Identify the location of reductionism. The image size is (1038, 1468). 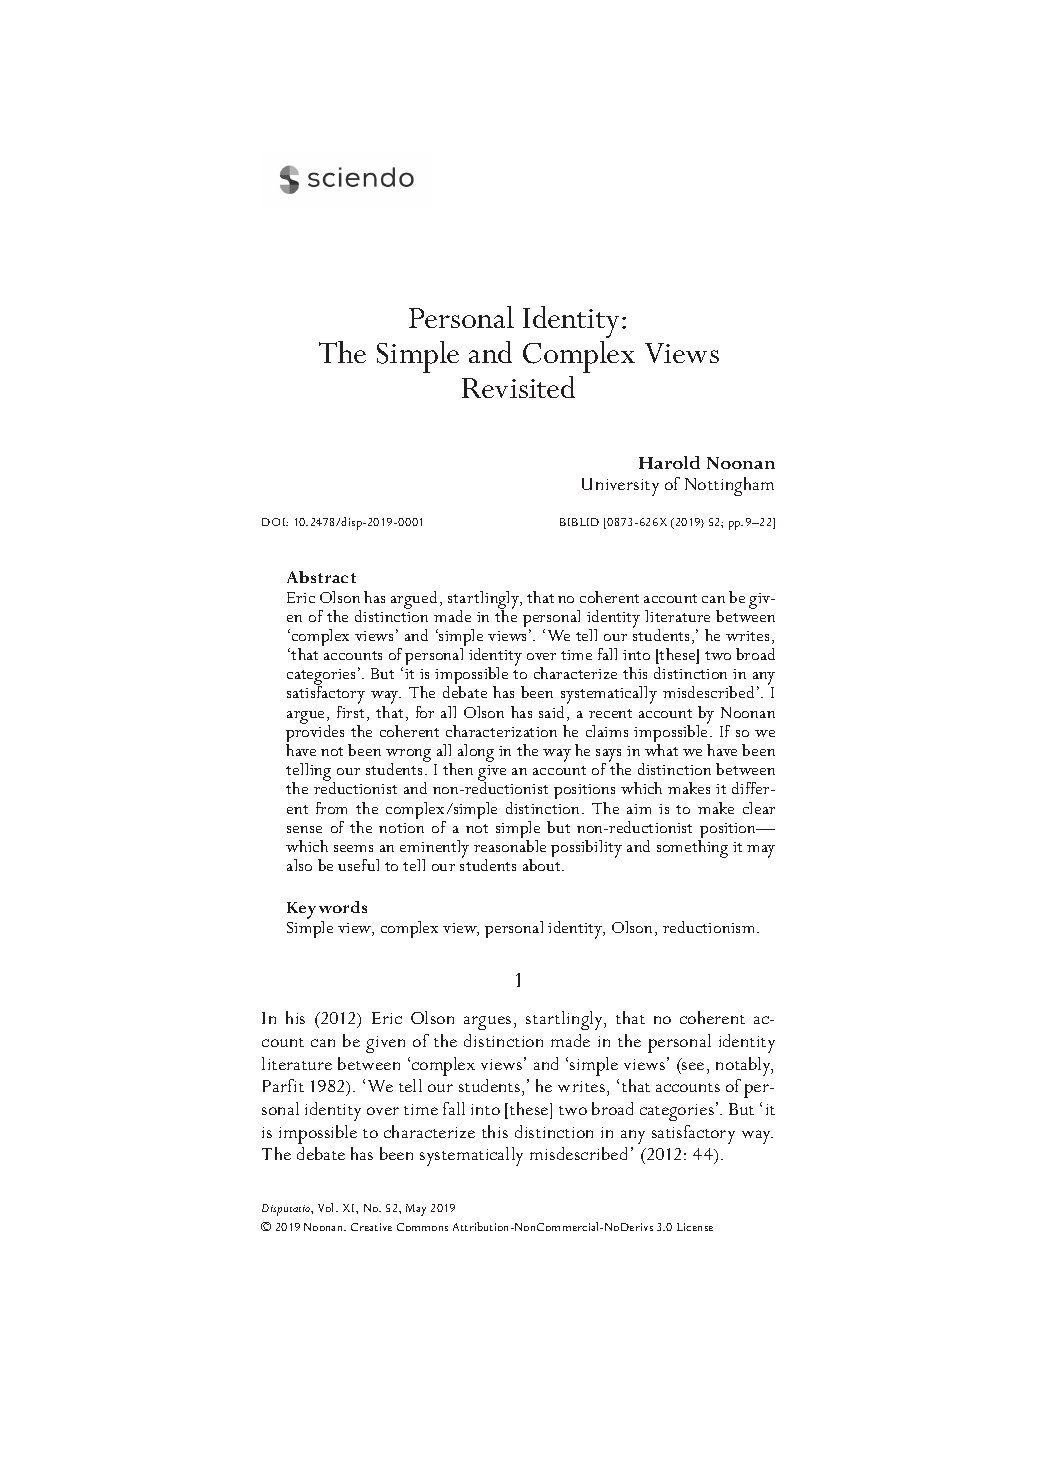
(710, 927).
